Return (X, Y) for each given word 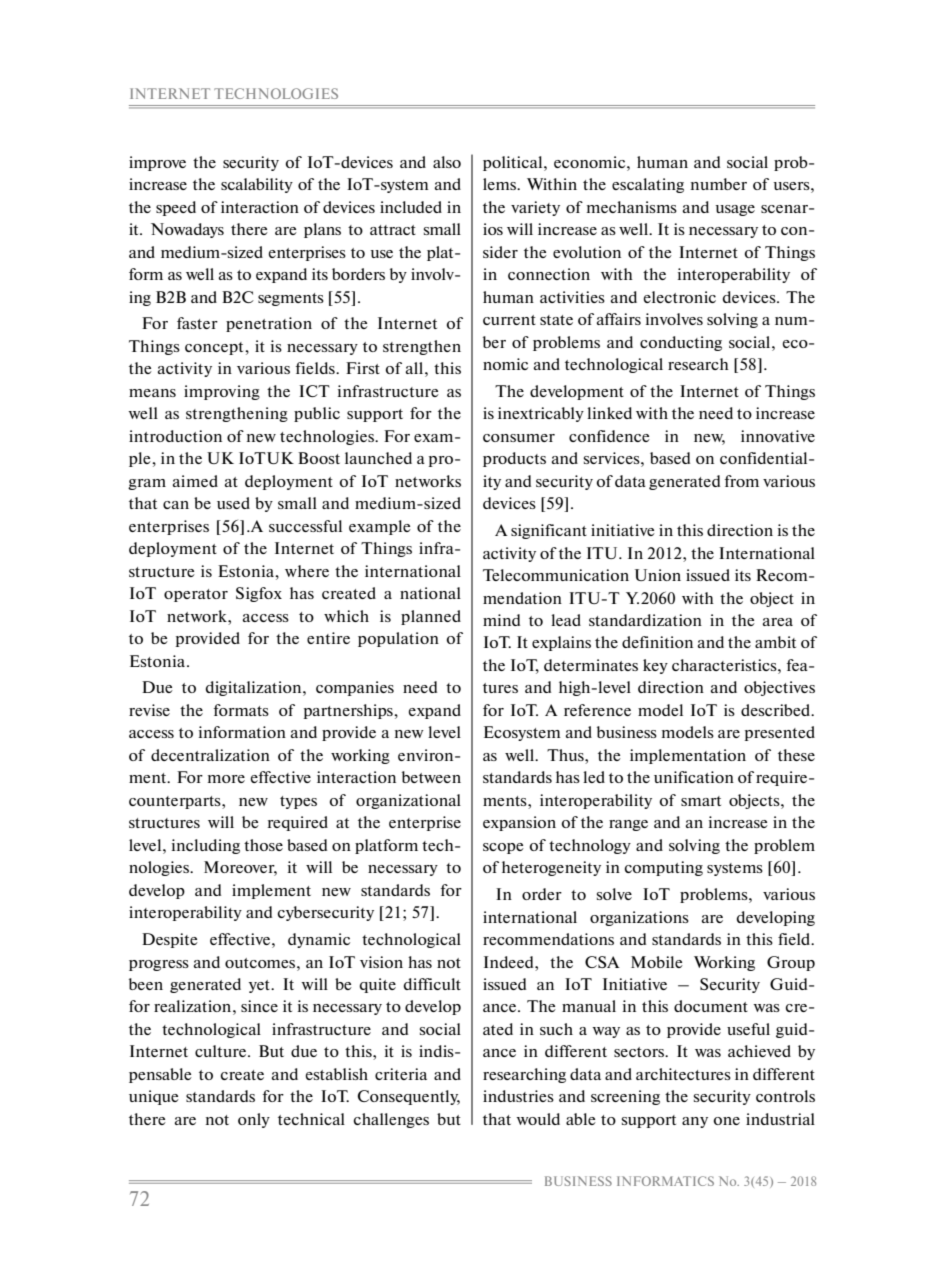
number (719, 184)
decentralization (210, 755)
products (514, 459)
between (431, 777)
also (447, 162)
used (233, 503)
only (254, 1120)
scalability (257, 185)
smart (701, 801)
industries (518, 1096)
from (742, 481)
